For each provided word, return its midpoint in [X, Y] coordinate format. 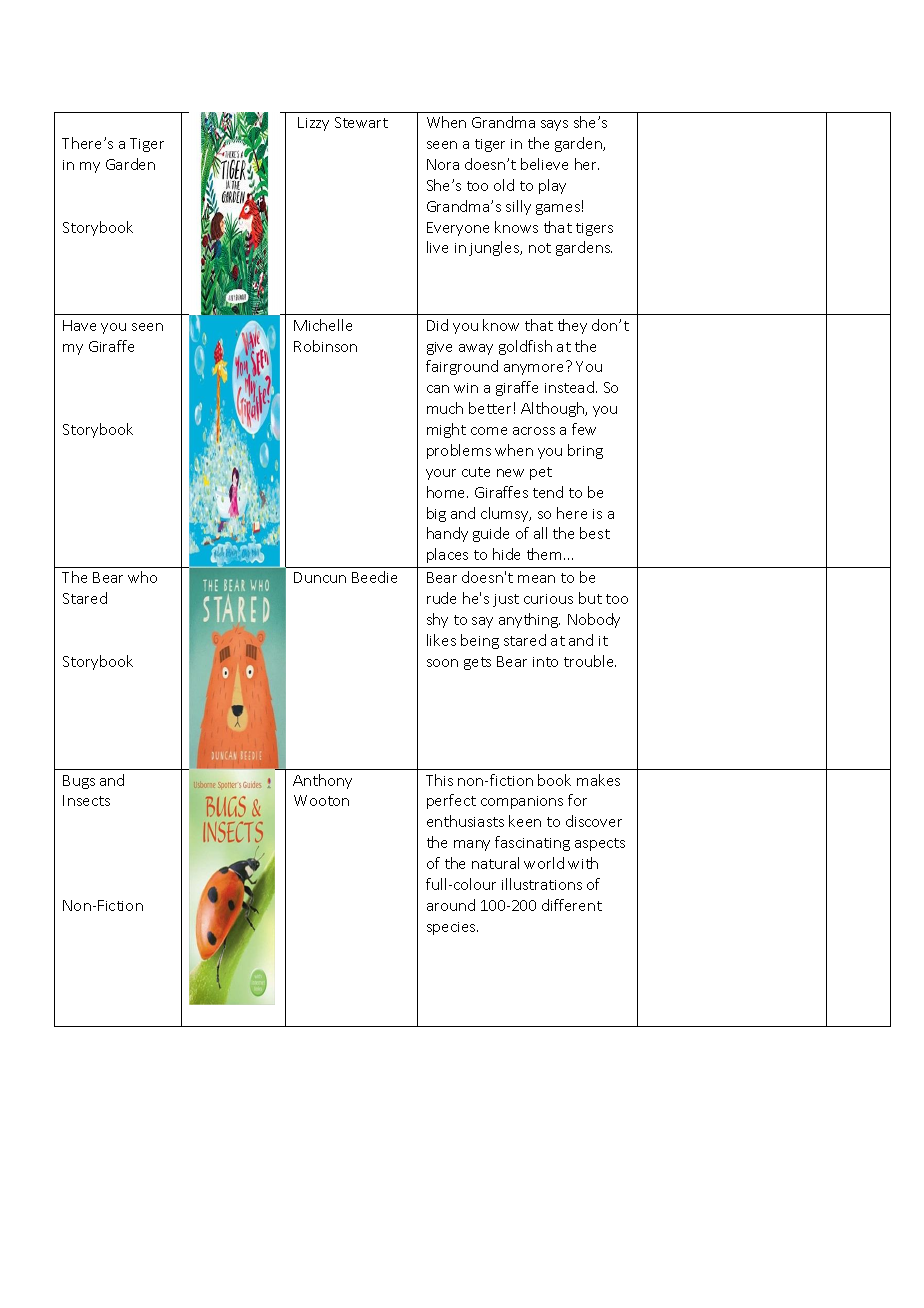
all [540, 533]
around [451, 905]
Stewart [361, 122]
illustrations [542, 884]
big [436, 514]
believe [544, 164]
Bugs [79, 782]
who [142, 577]
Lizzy [313, 124]
